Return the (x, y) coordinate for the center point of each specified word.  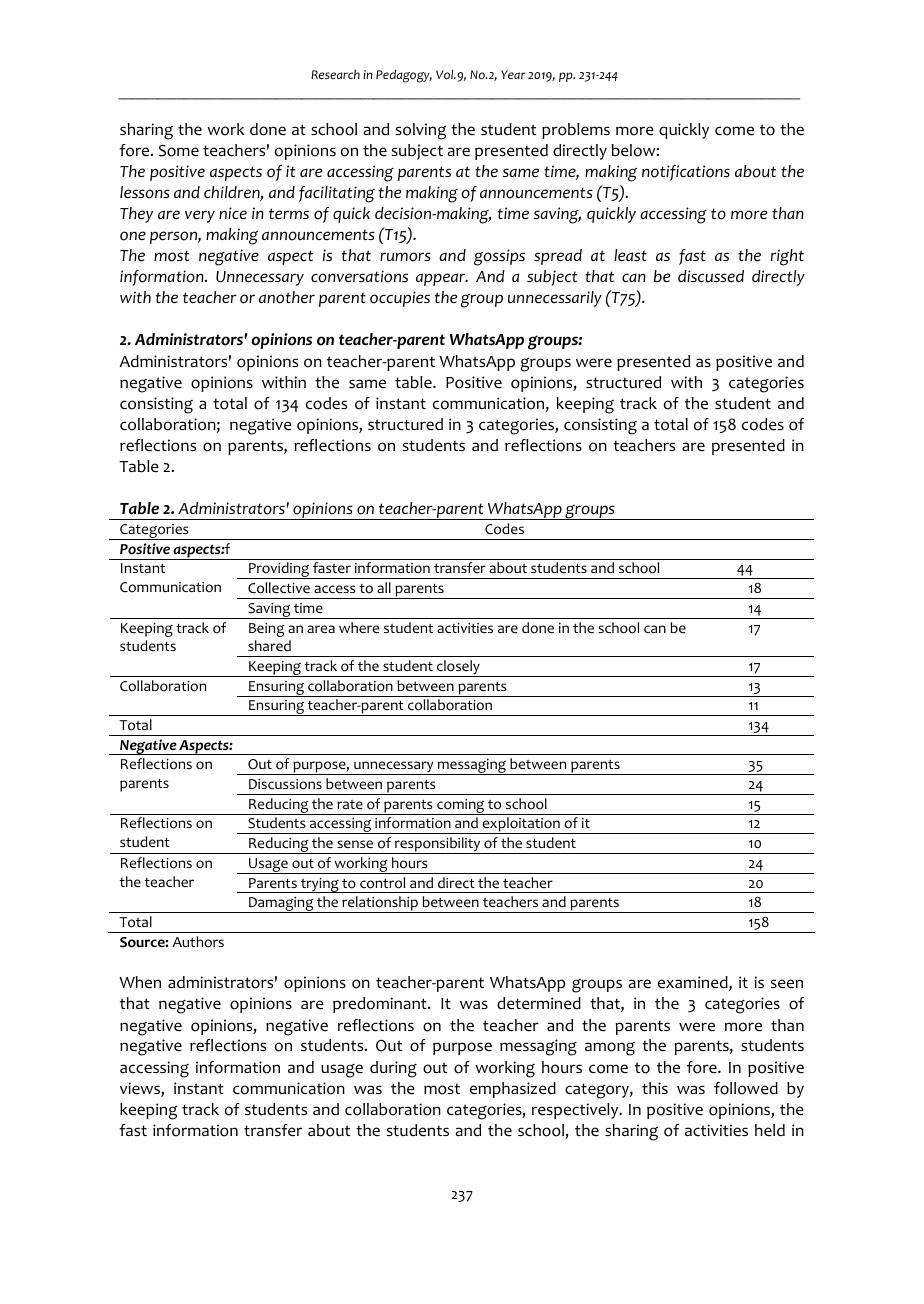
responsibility (438, 845)
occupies (400, 299)
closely (458, 668)
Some (179, 151)
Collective (279, 588)
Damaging (281, 905)
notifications (686, 173)
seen (787, 984)
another (287, 297)
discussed (711, 276)
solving (421, 131)
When (140, 982)
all (384, 587)
